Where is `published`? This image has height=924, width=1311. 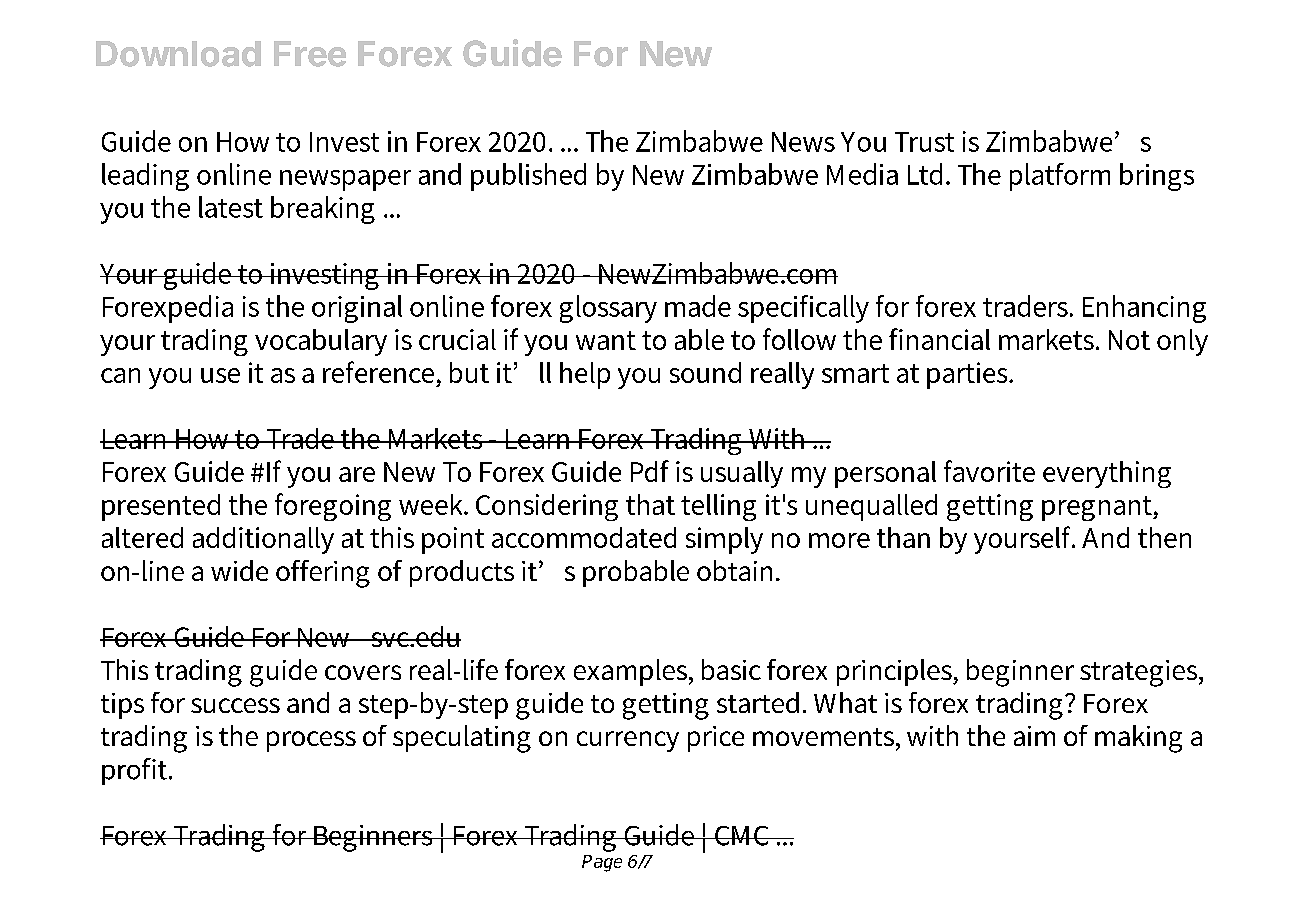
published is located at coordinates (528, 177).
